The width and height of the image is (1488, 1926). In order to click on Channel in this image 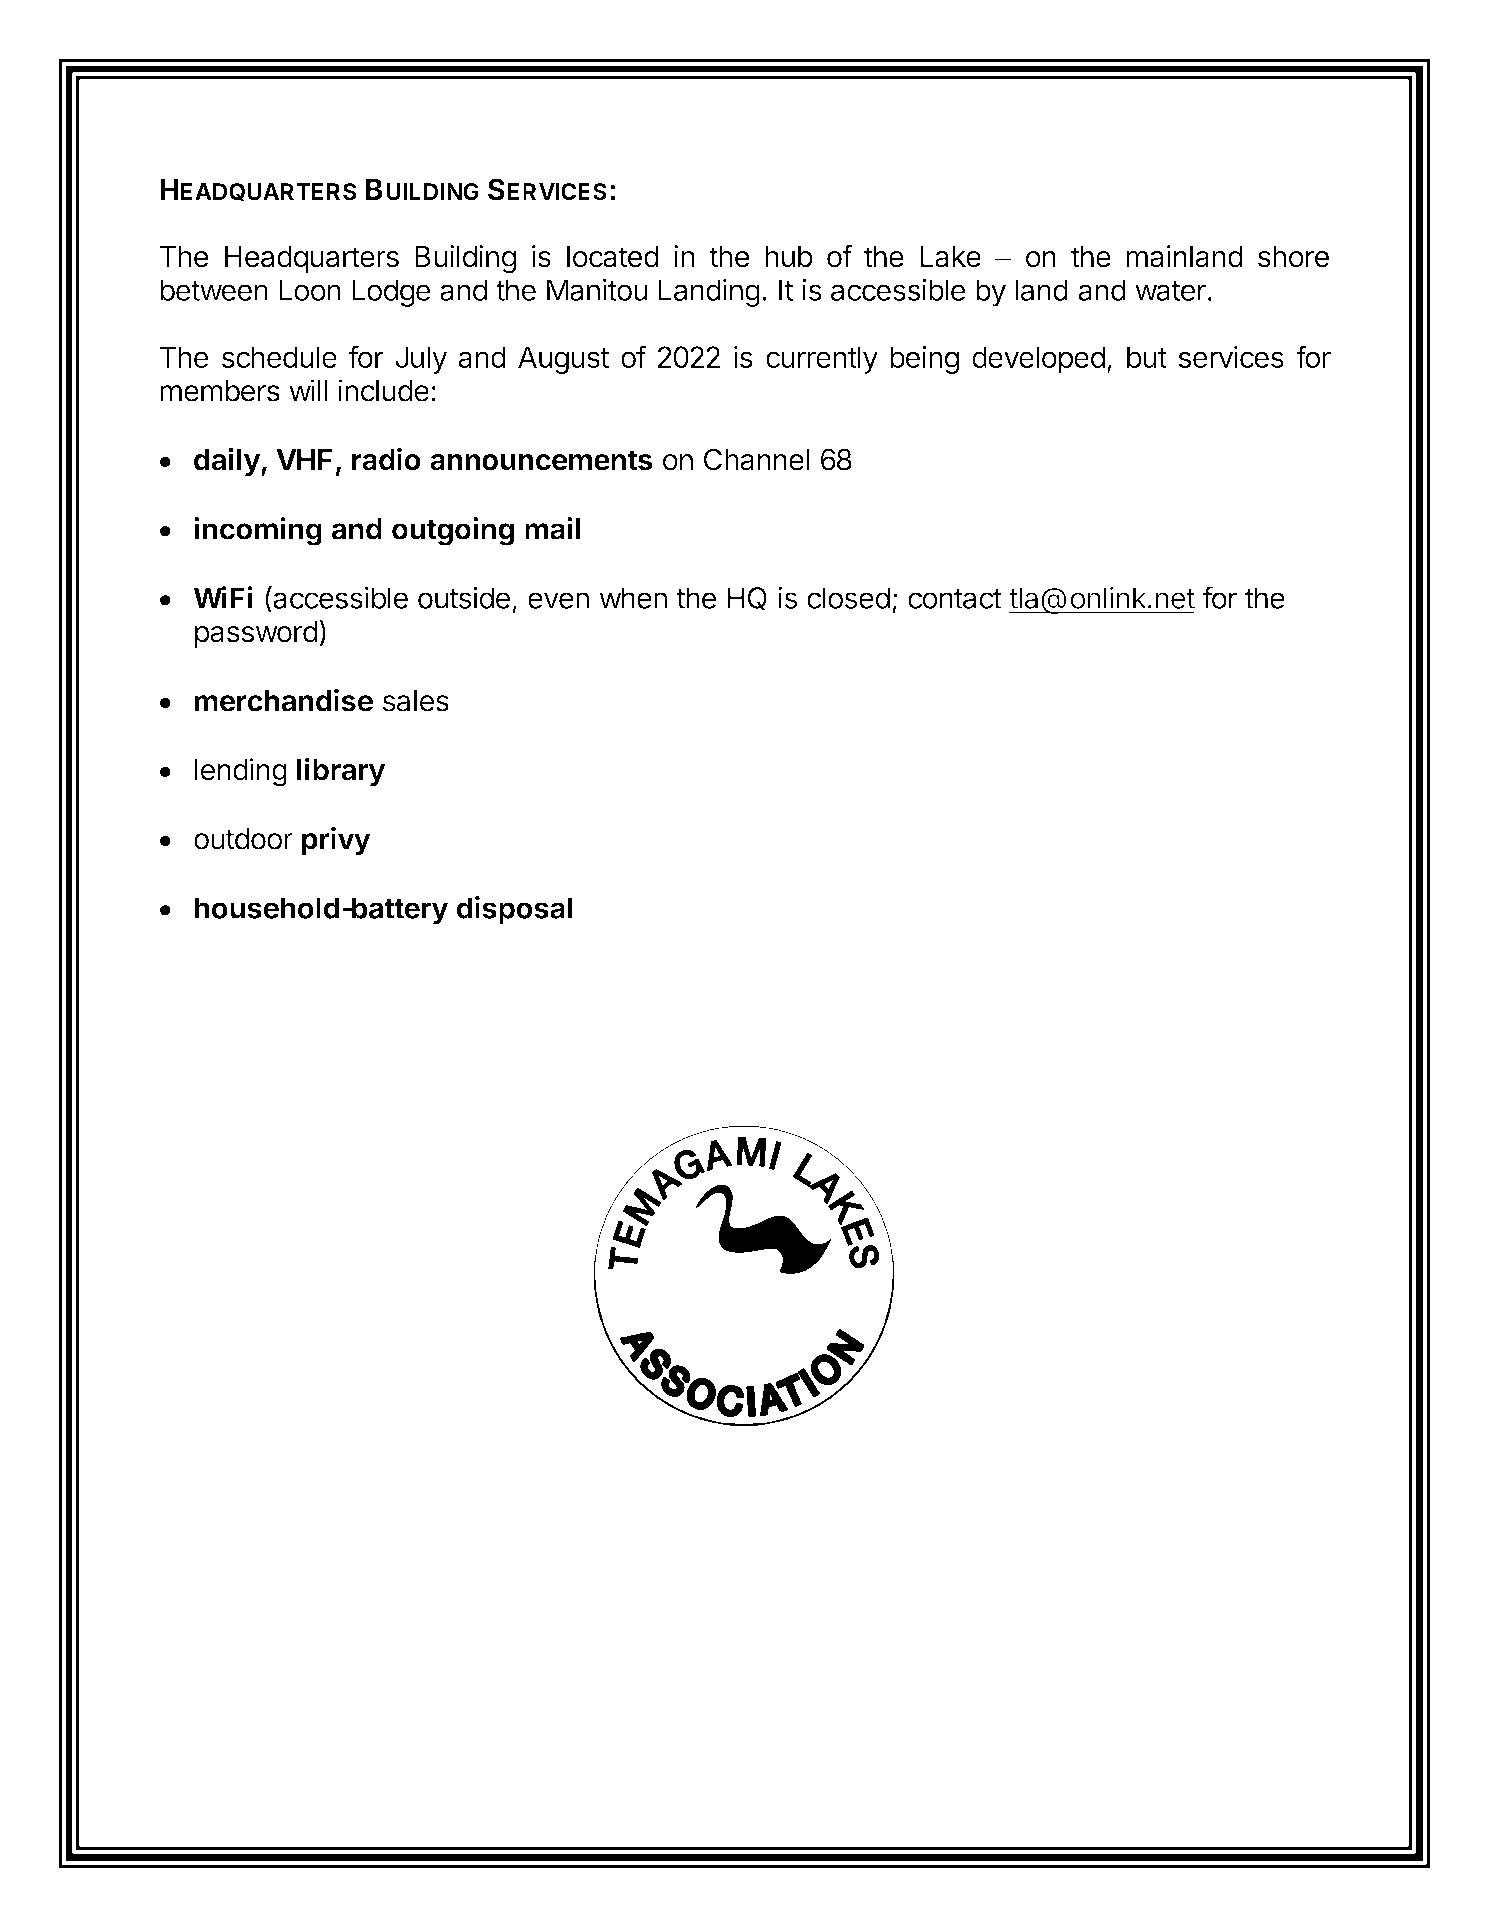, I will do `click(756, 459)`.
